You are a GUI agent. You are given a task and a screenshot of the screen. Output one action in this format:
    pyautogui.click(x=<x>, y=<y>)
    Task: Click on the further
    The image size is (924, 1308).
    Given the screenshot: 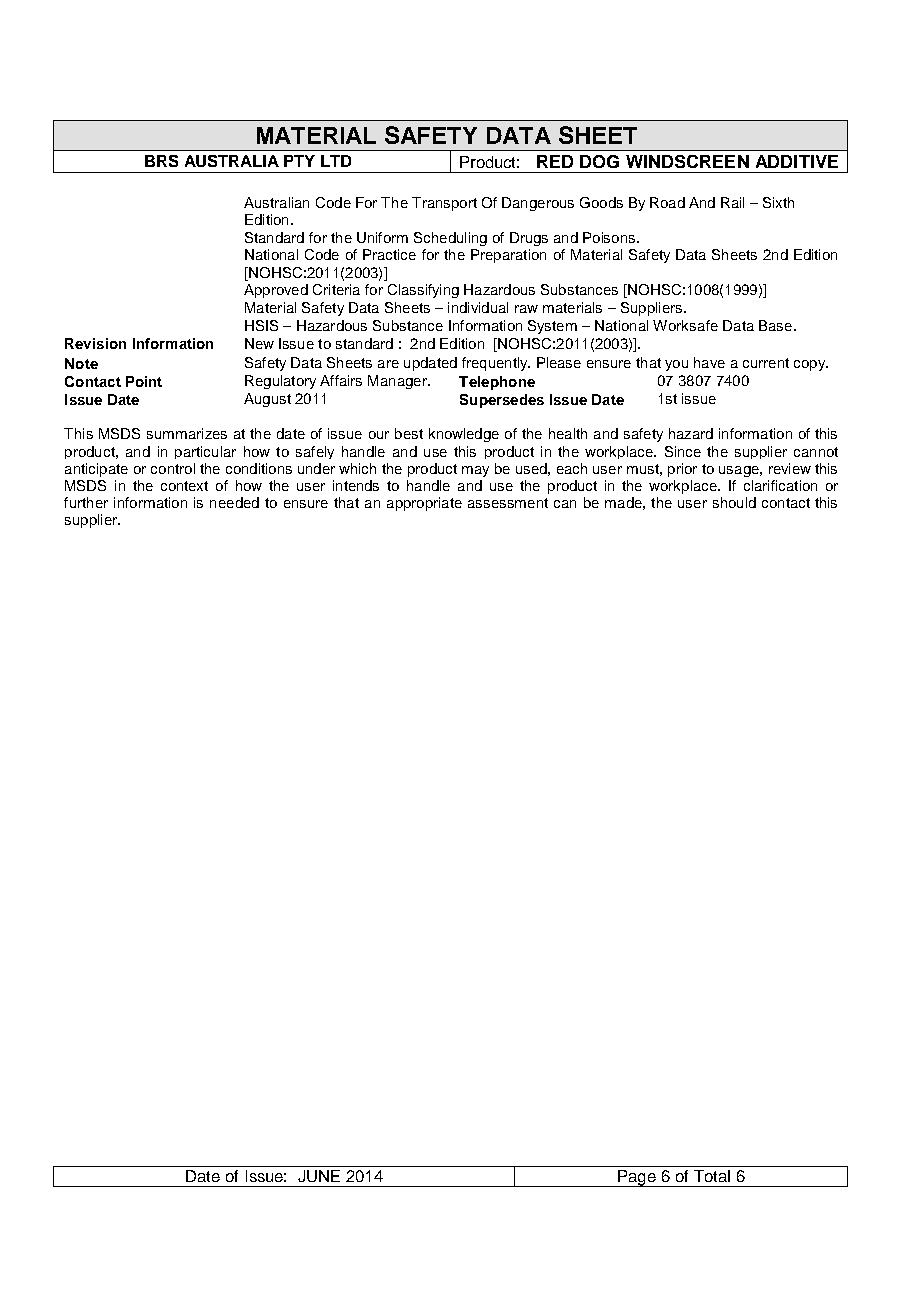 What is the action you would take?
    pyautogui.click(x=86, y=502)
